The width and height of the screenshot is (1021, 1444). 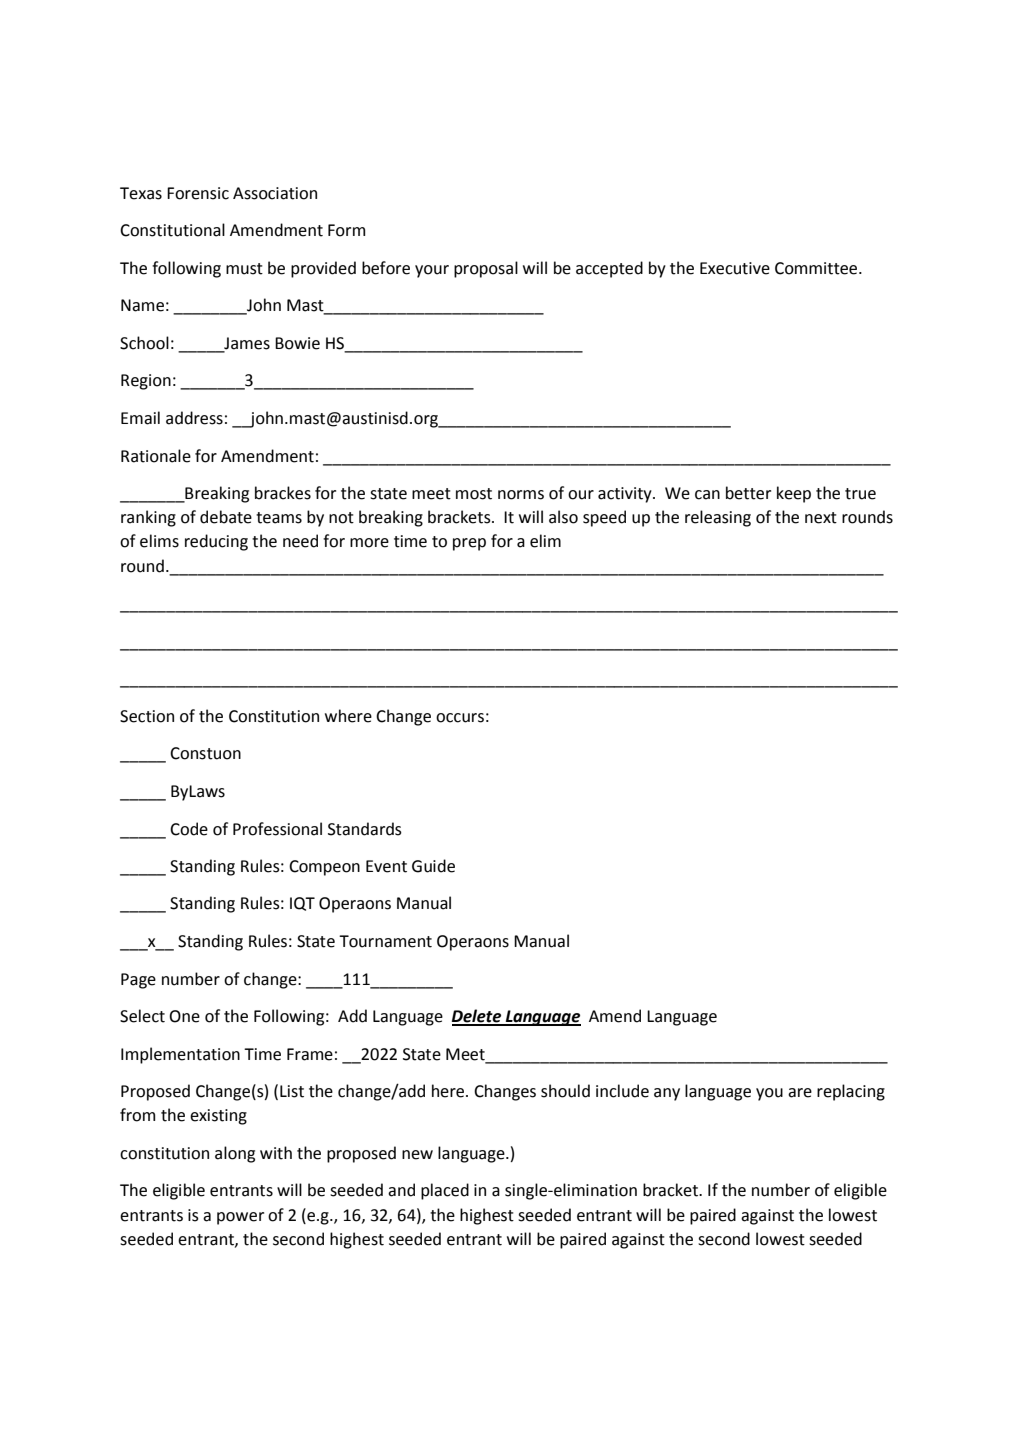 What do you see at coordinates (486, 269) in the screenshot?
I see `proposal` at bounding box center [486, 269].
